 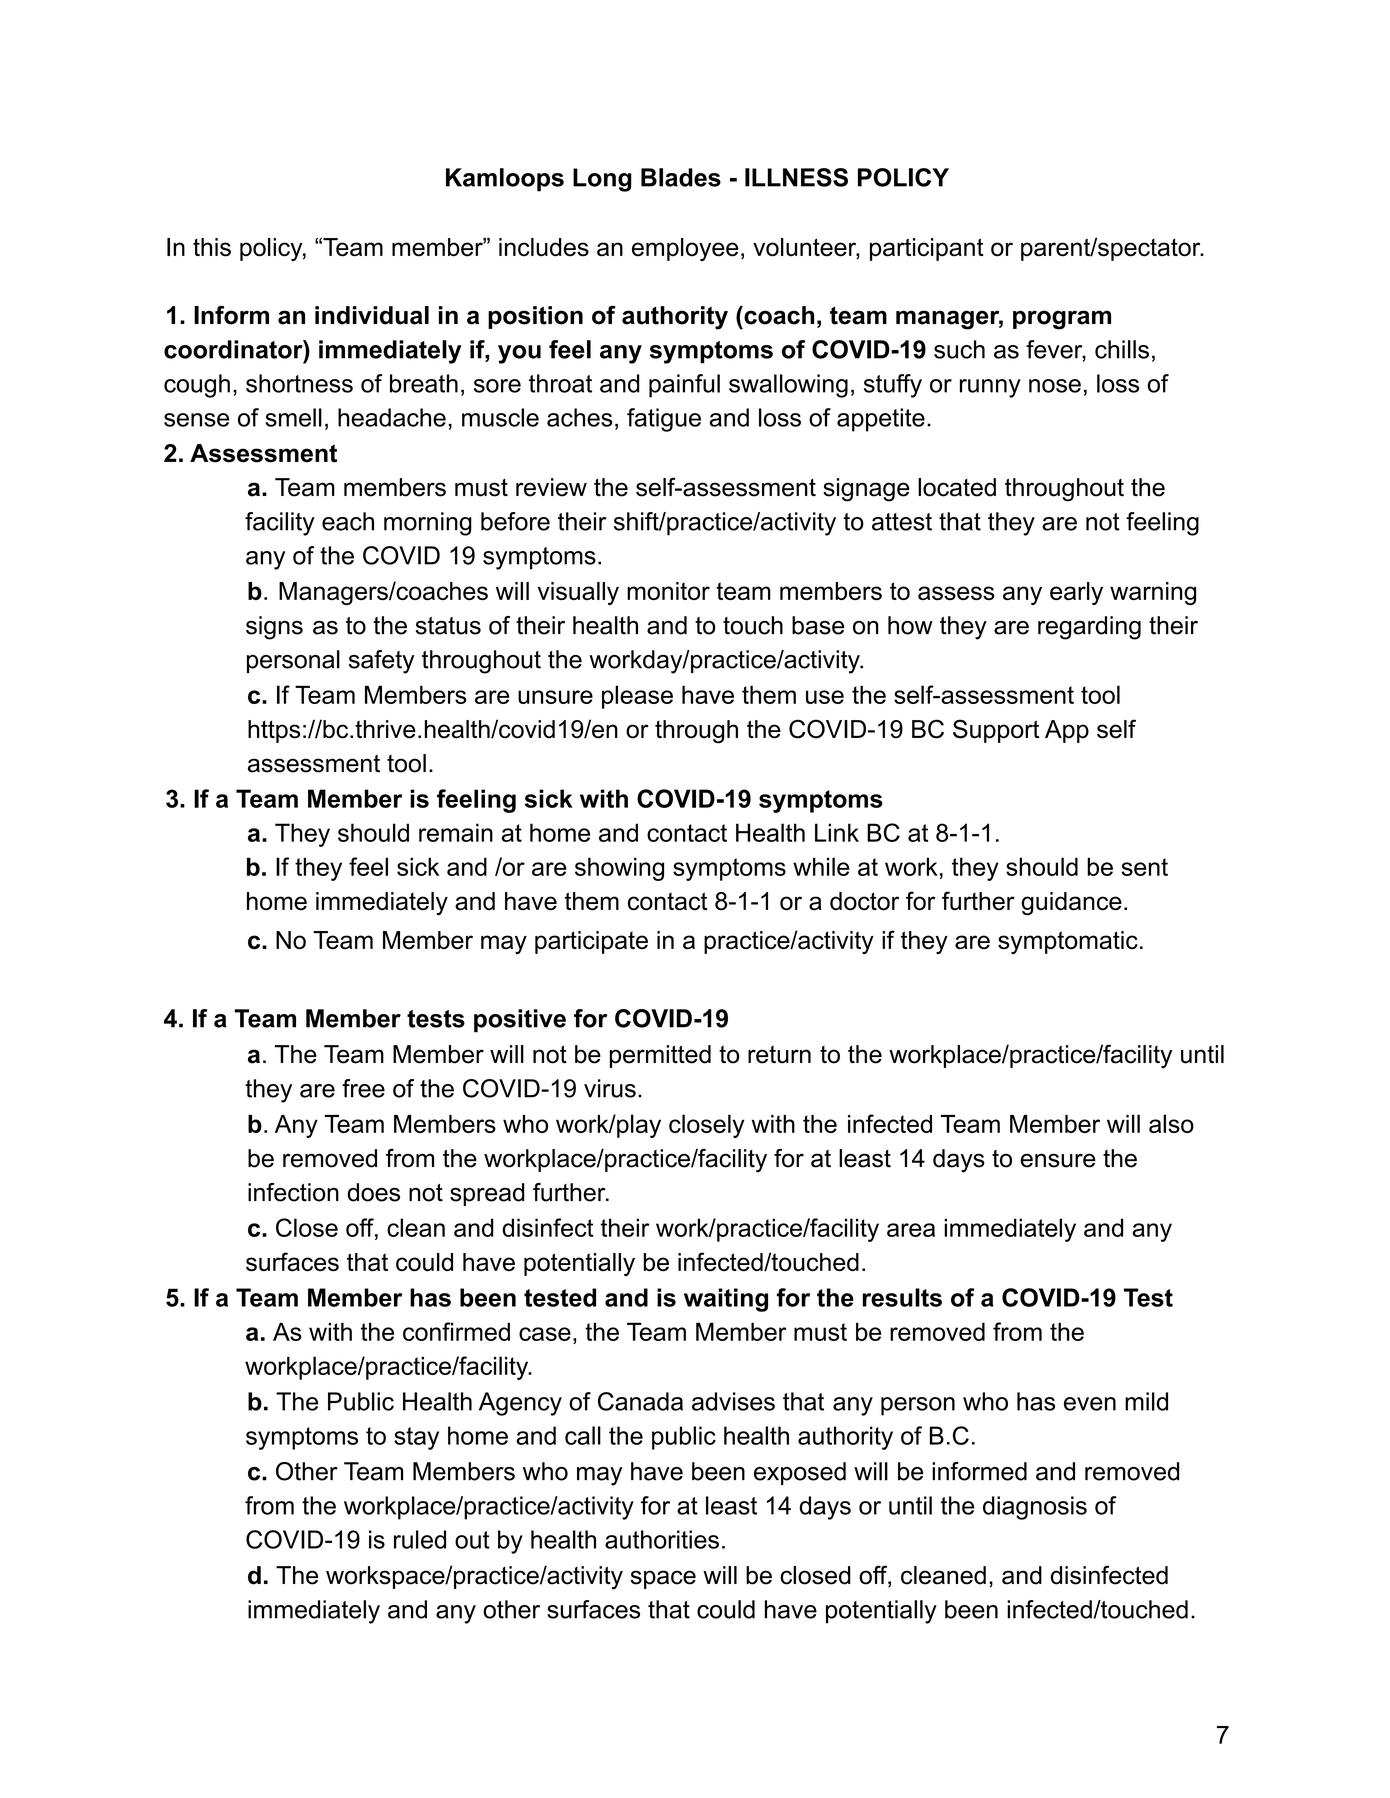 What do you see at coordinates (420, 1539) in the screenshot?
I see `ruled` at bounding box center [420, 1539].
